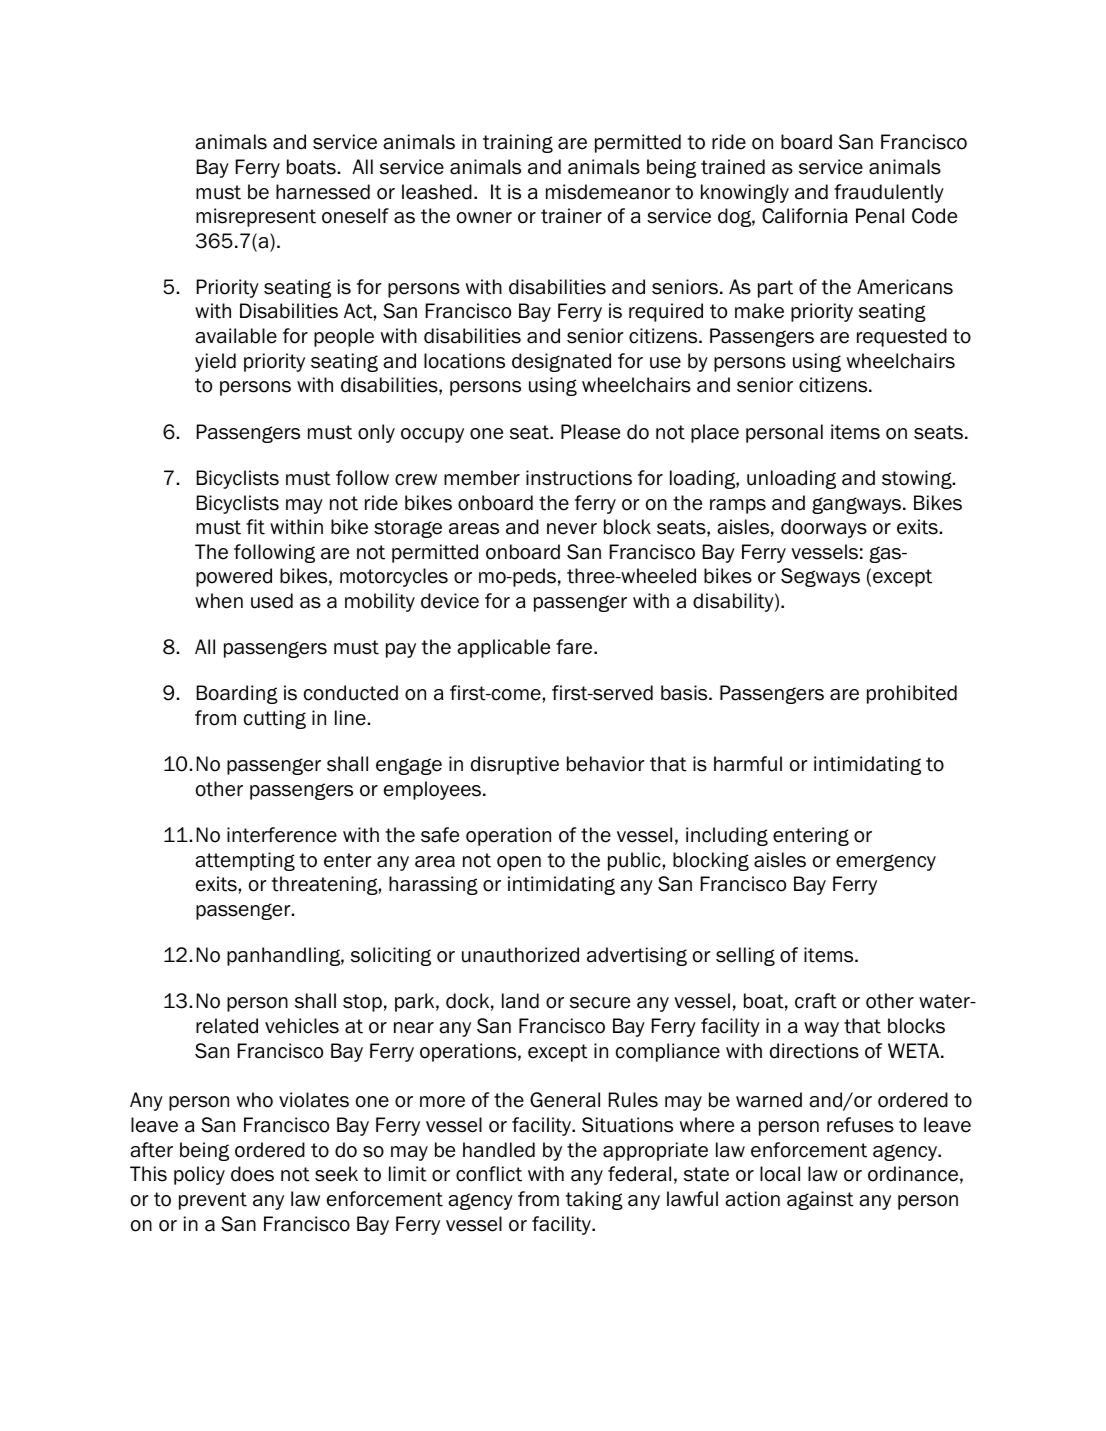  Describe the element at coordinates (256, 217) in the document. I see `misrepresent` at that location.
